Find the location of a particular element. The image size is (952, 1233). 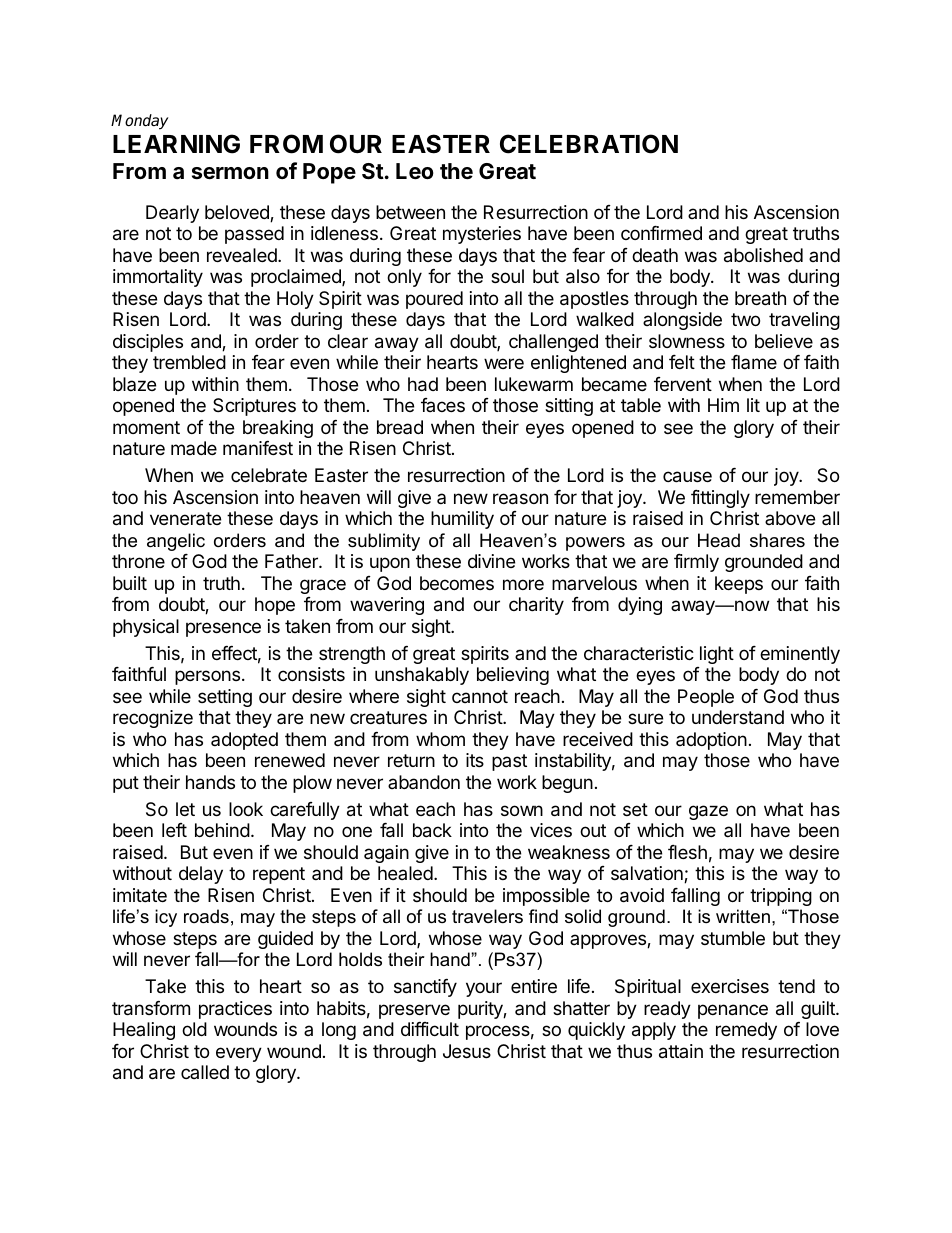

Leo is located at coordinates (415, 171).
